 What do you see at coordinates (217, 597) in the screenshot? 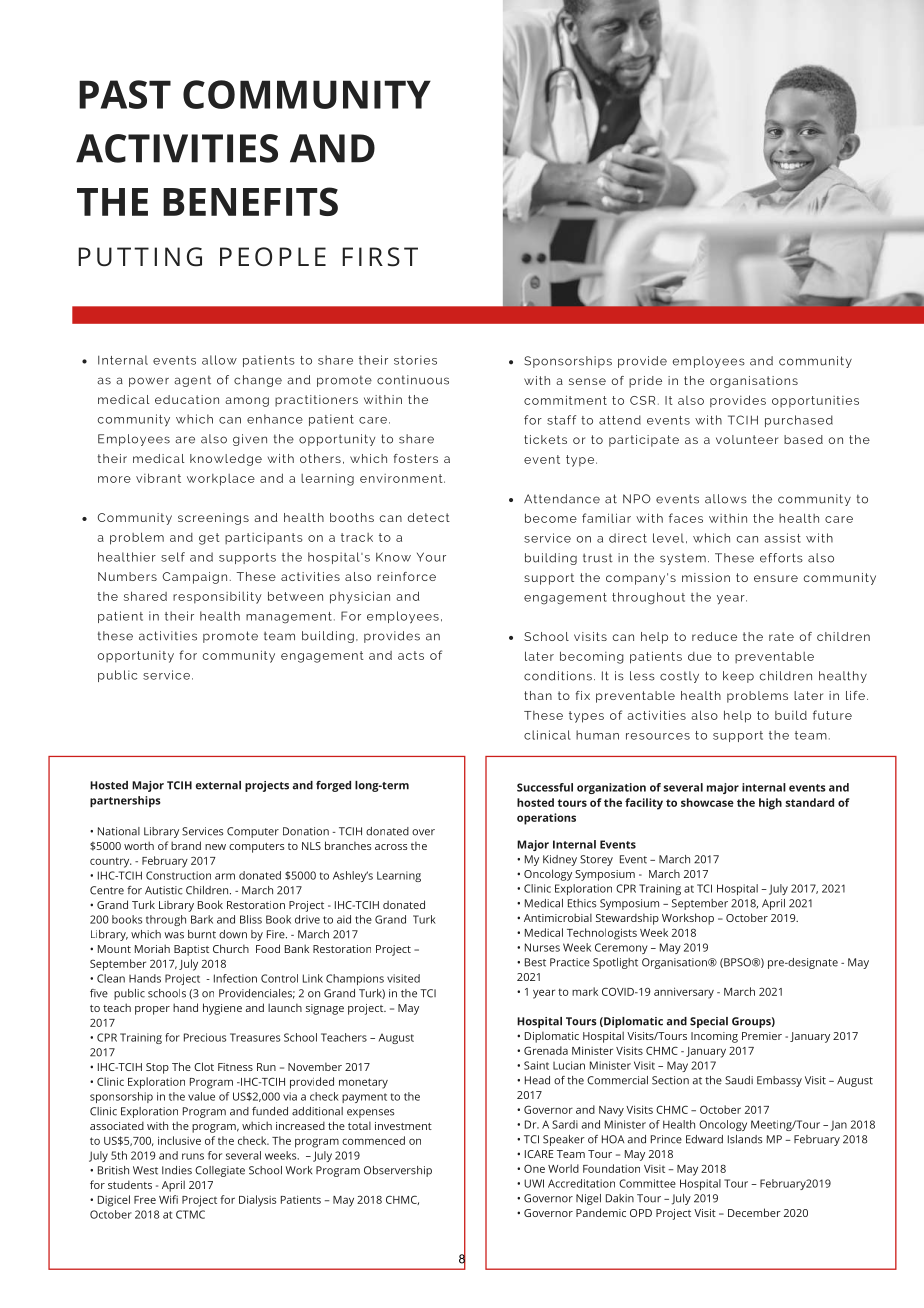
I see `responsibility` at bounding box center [217, 597].
